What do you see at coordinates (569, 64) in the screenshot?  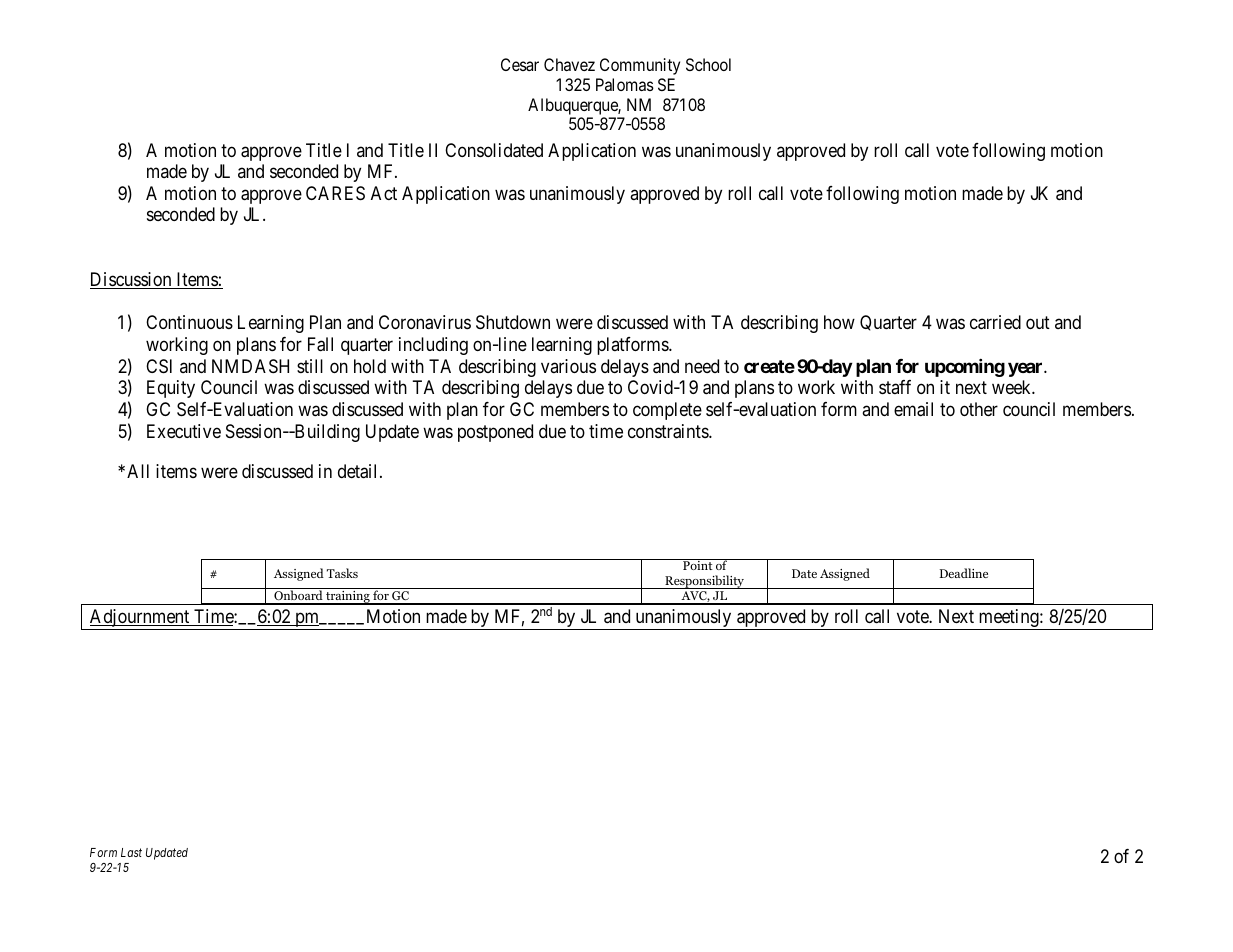 I see `Chavez` at bounding box center [569, 64].
